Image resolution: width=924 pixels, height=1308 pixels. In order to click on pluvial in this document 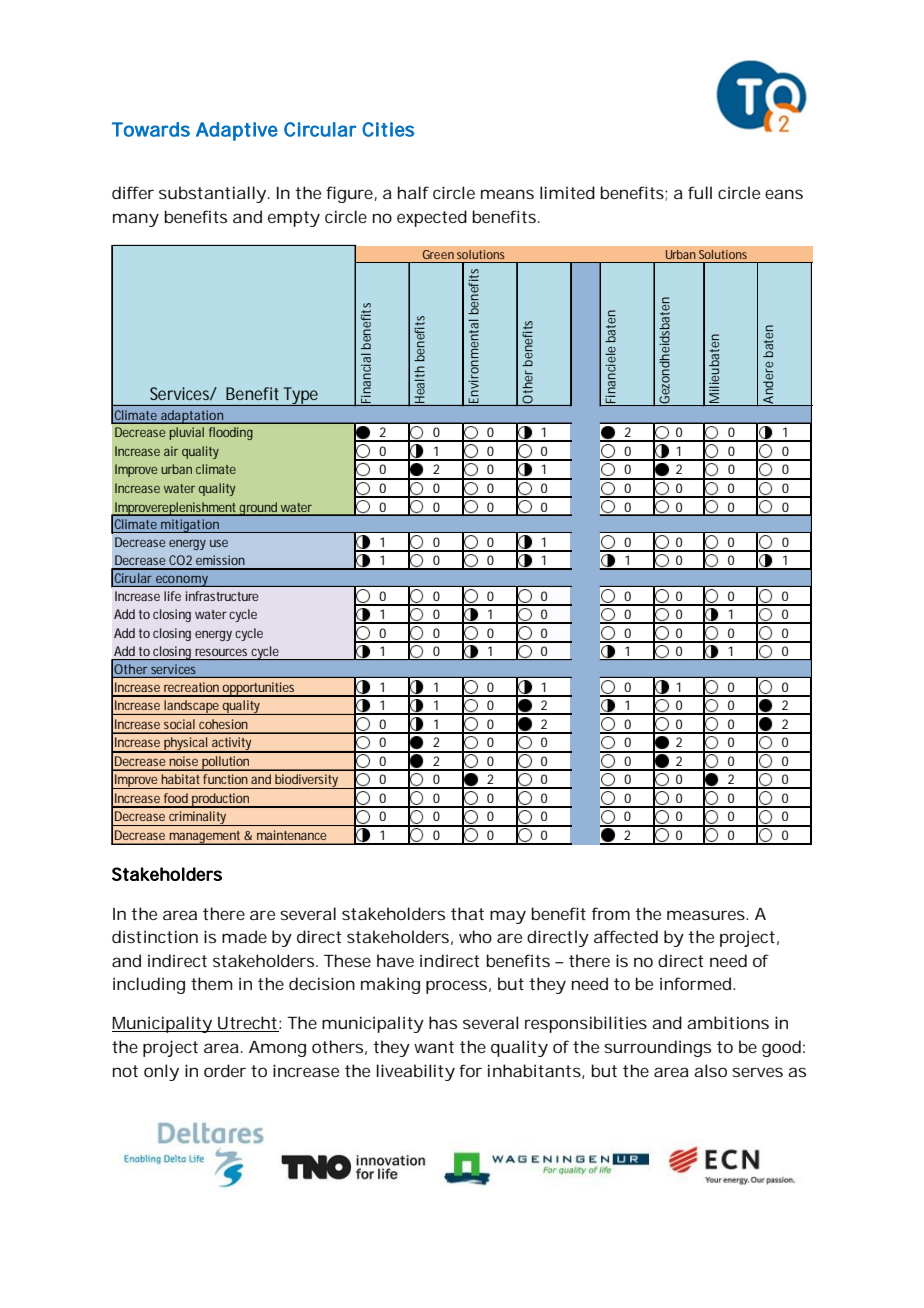, I will do `click(187, 433)`.
